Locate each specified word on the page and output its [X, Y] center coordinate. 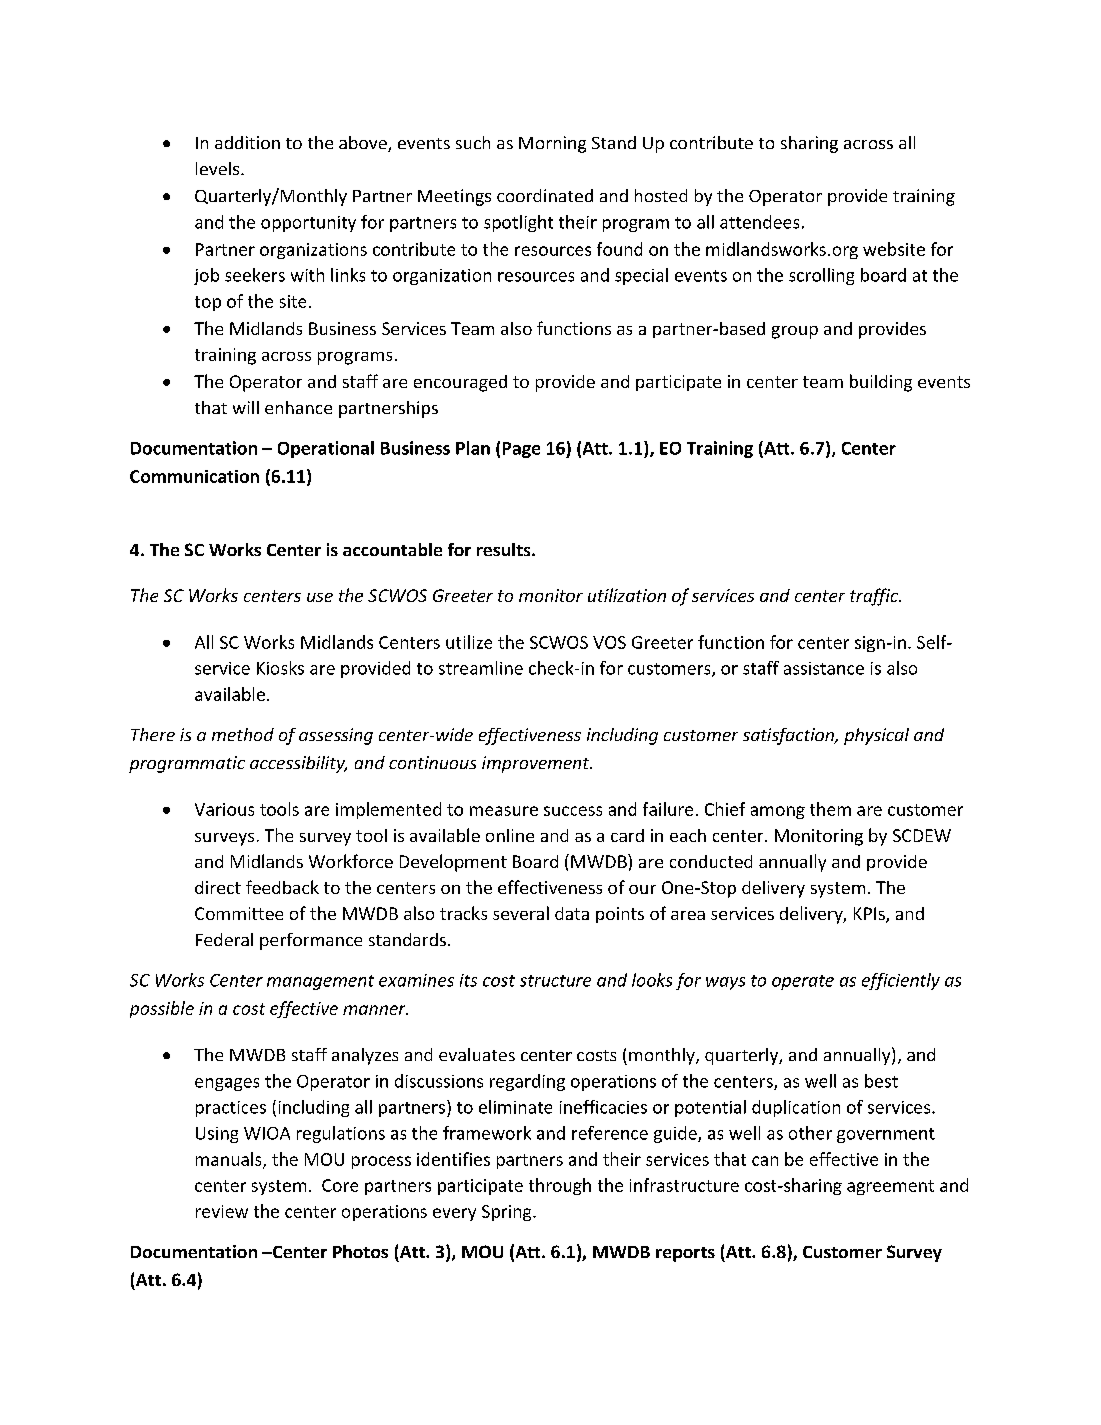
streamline [481, 668]
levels [219, 168]
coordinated [545, 195]
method [243, 734]
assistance [824, 668]
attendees [759, 222]
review [222, 1211]
